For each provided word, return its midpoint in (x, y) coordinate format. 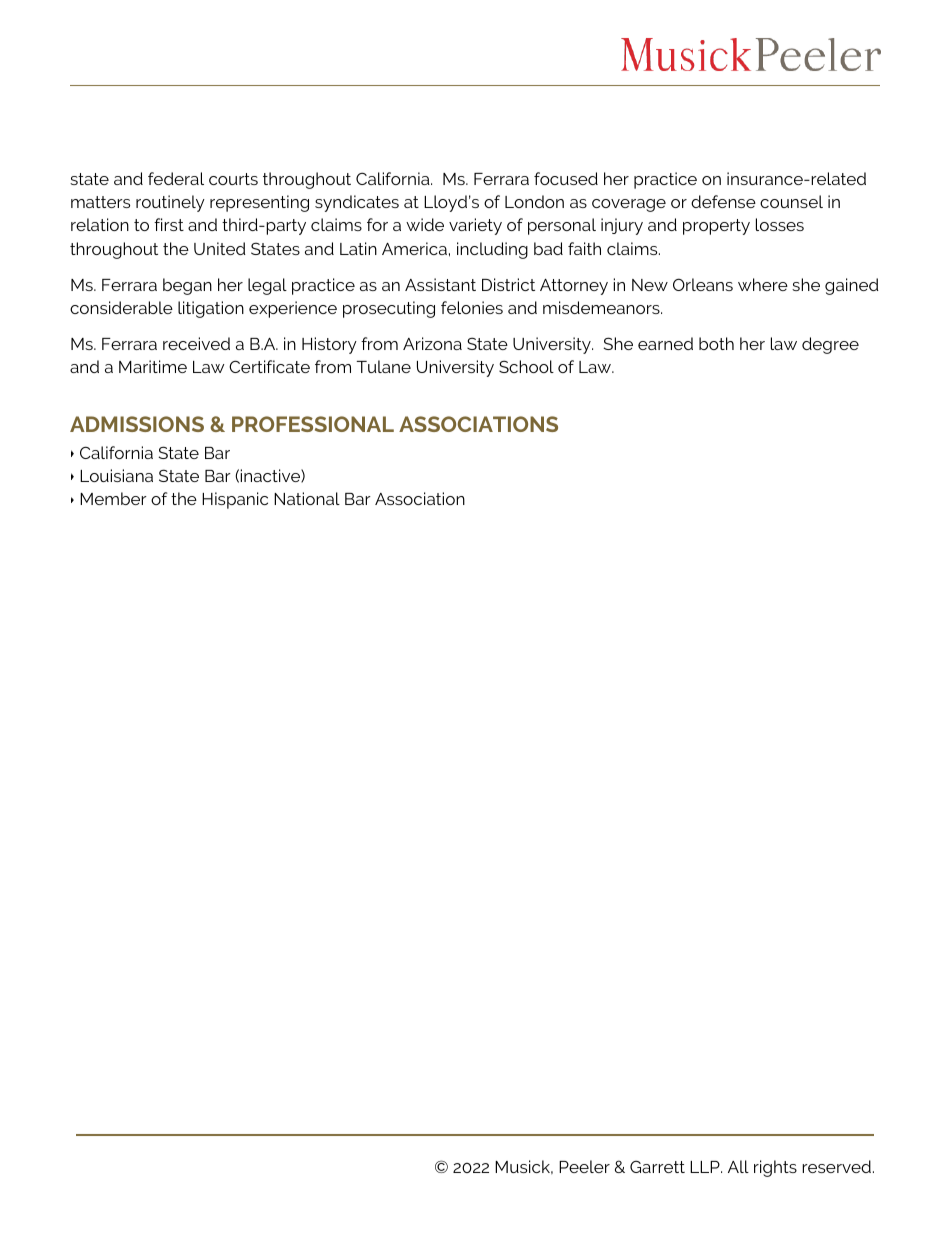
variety (475, 226)
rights (775, 1168)
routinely (170, 203)
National (307, 498)
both (716, 343)
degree (830, 345)
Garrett (657, 1166)
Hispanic (235, 500)
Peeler (584, 1166)
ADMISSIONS (137, 424)
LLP (706, 1167)
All (738, 1166)
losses (780, 224)
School (526, 366)
